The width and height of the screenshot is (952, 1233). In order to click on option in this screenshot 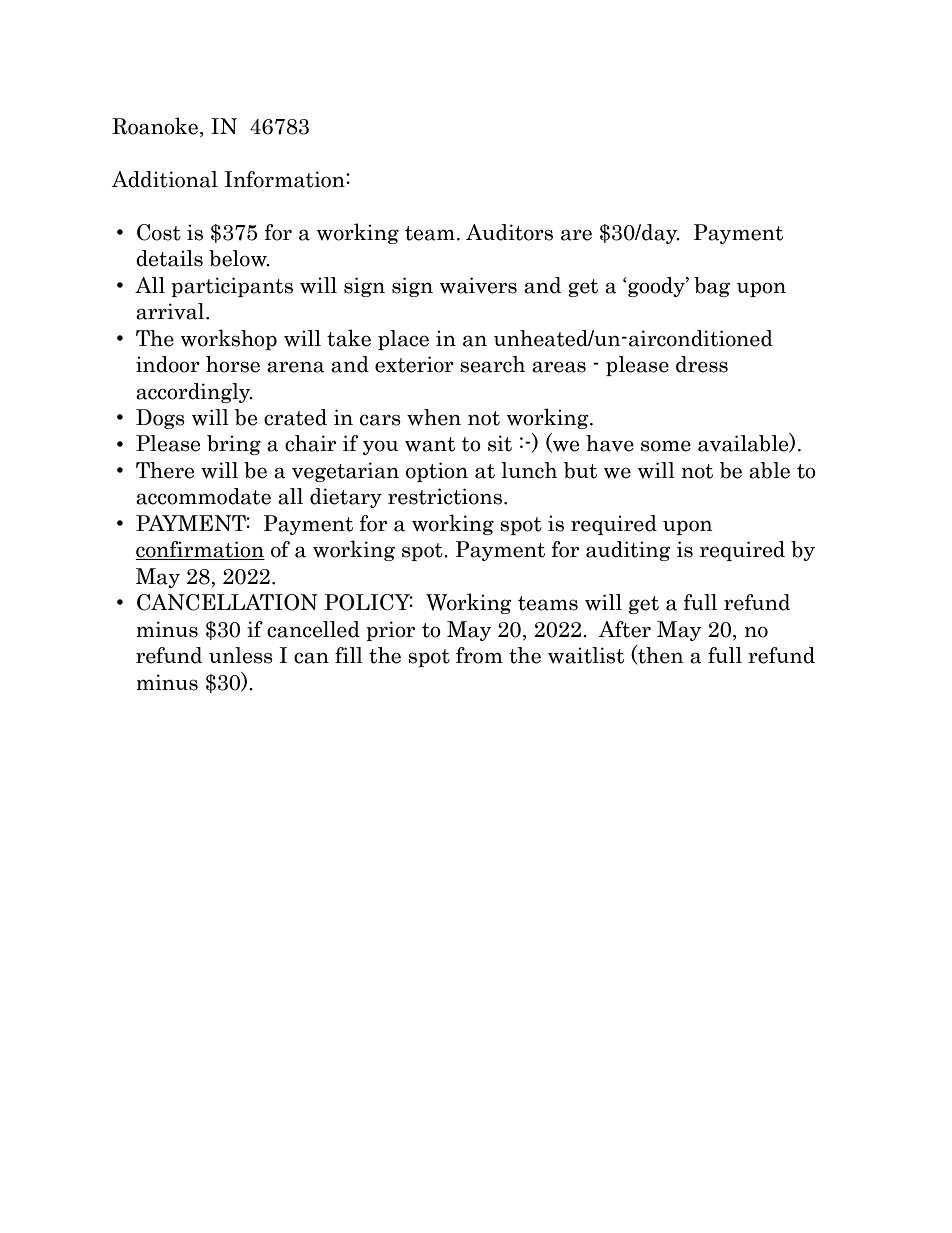, I will do `click(437, 472)`.
